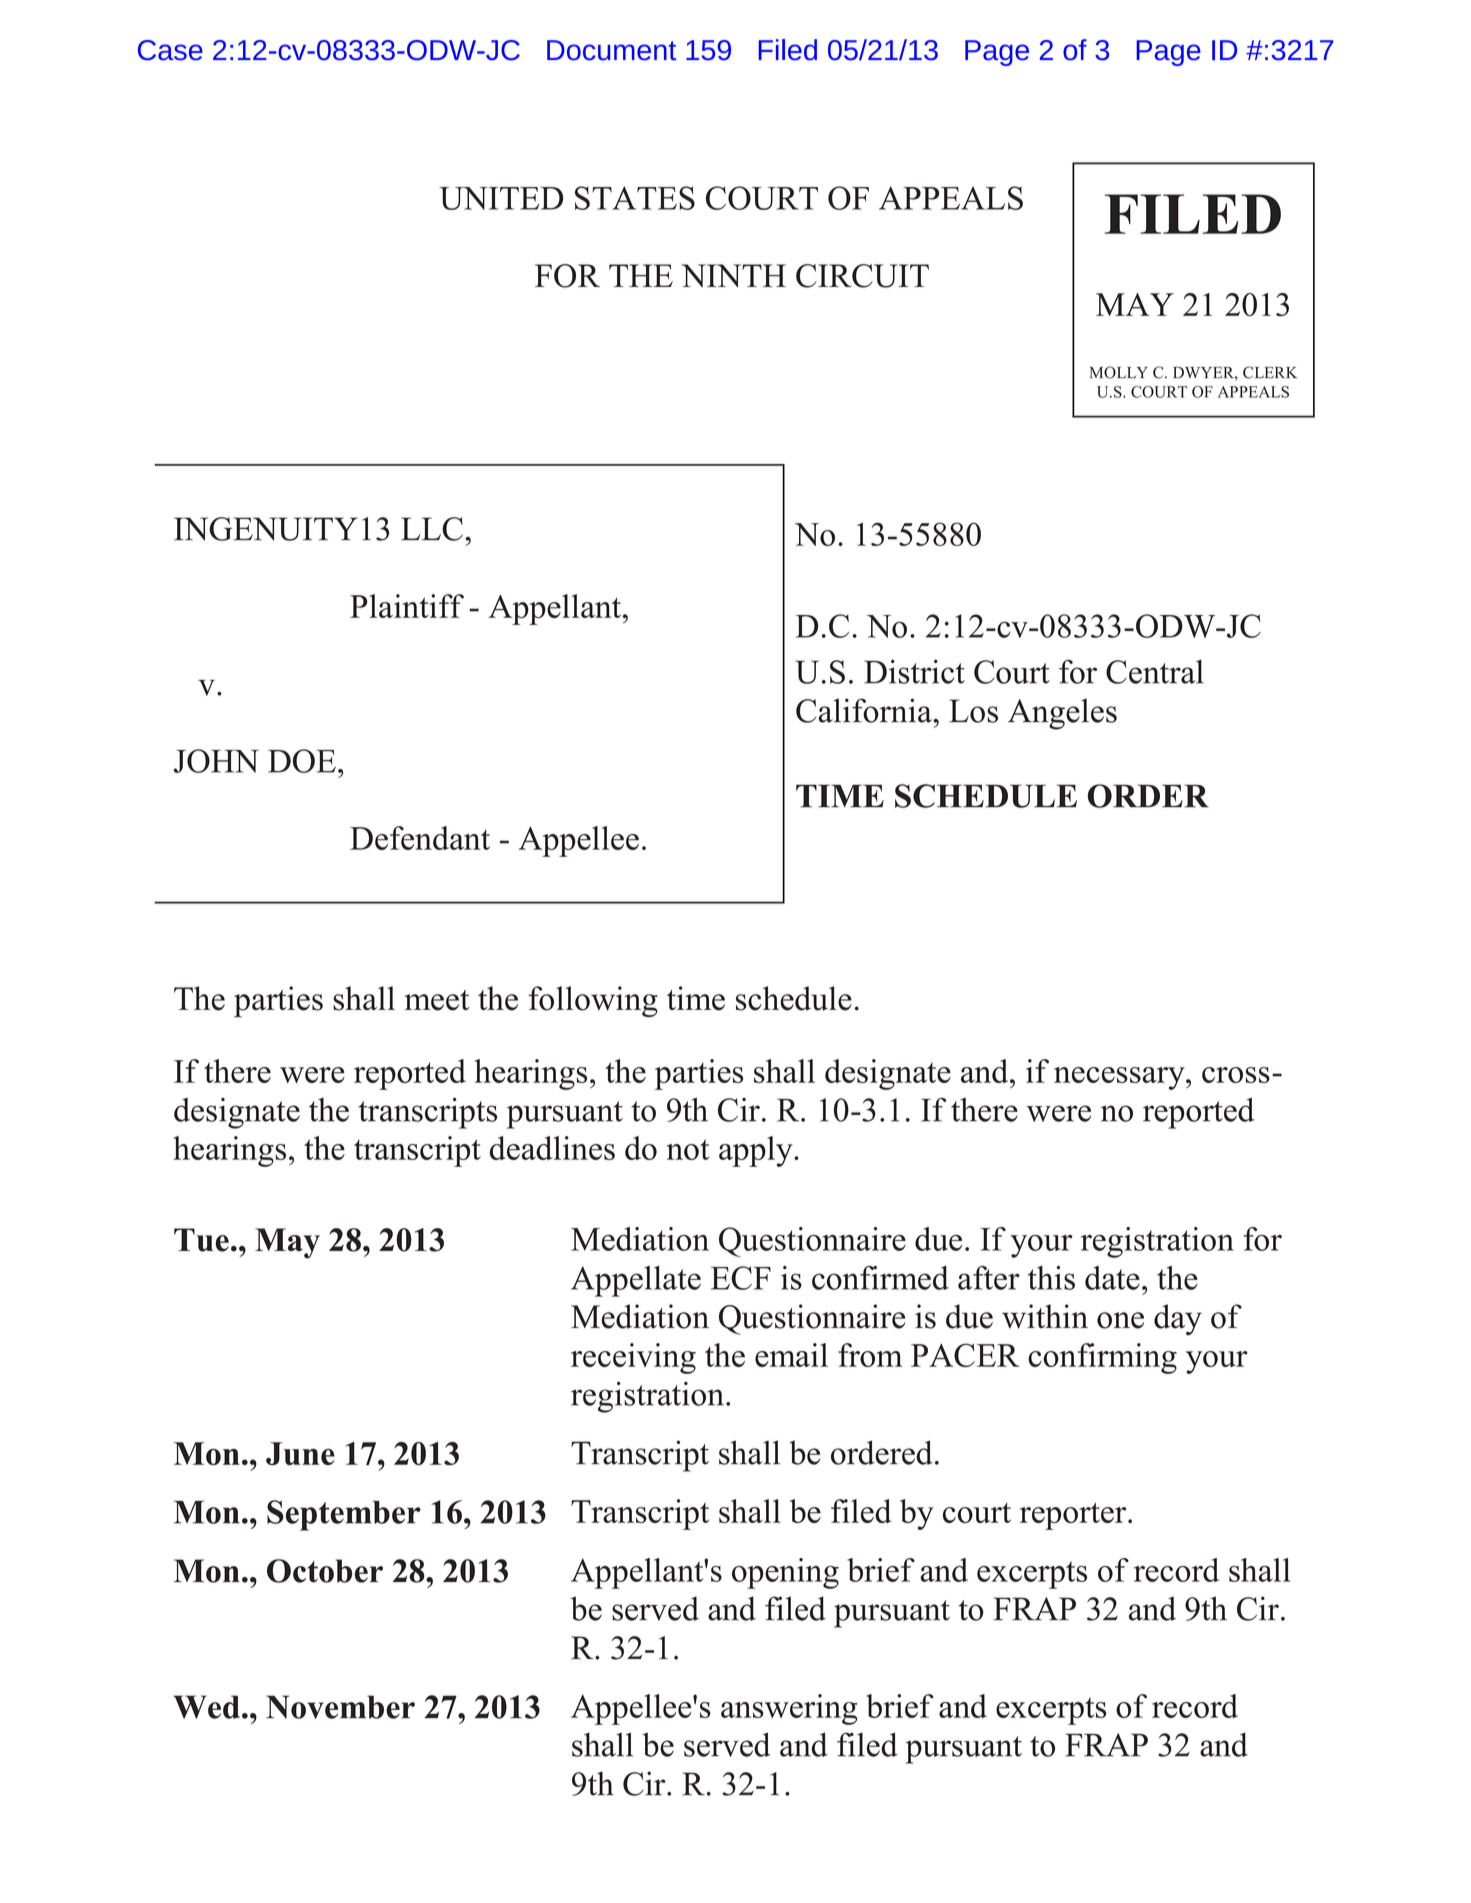  I want to click on CIRCUIT, so click(862, 276).
